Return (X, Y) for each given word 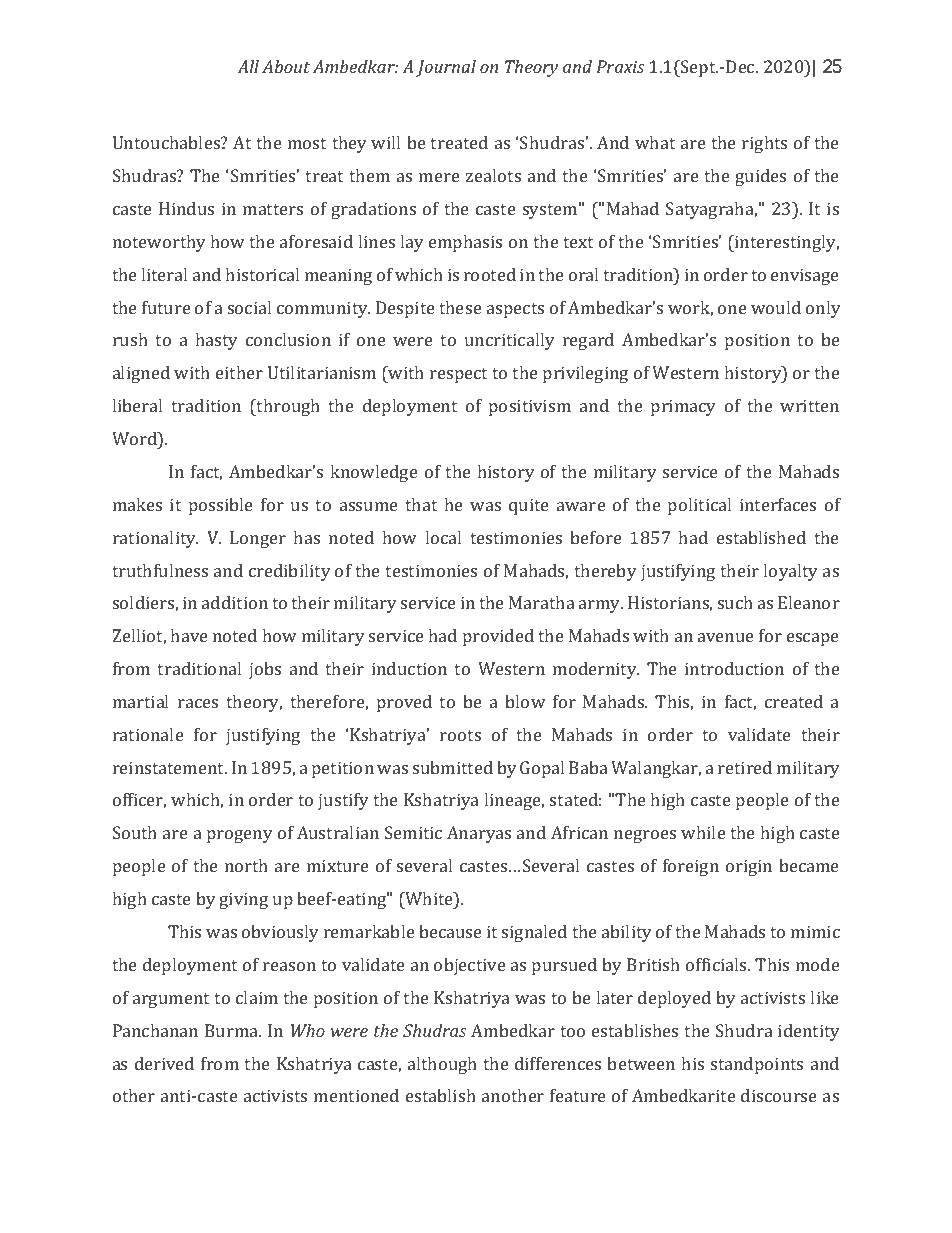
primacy (683, 407)
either (239, 372)
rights (764, 144)
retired (745, 767)
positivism (530, 407)
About (286, 66)
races (198, 703)
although (442, 1065)
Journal (446, 68)
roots (460, 735)
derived (164, 1063)
